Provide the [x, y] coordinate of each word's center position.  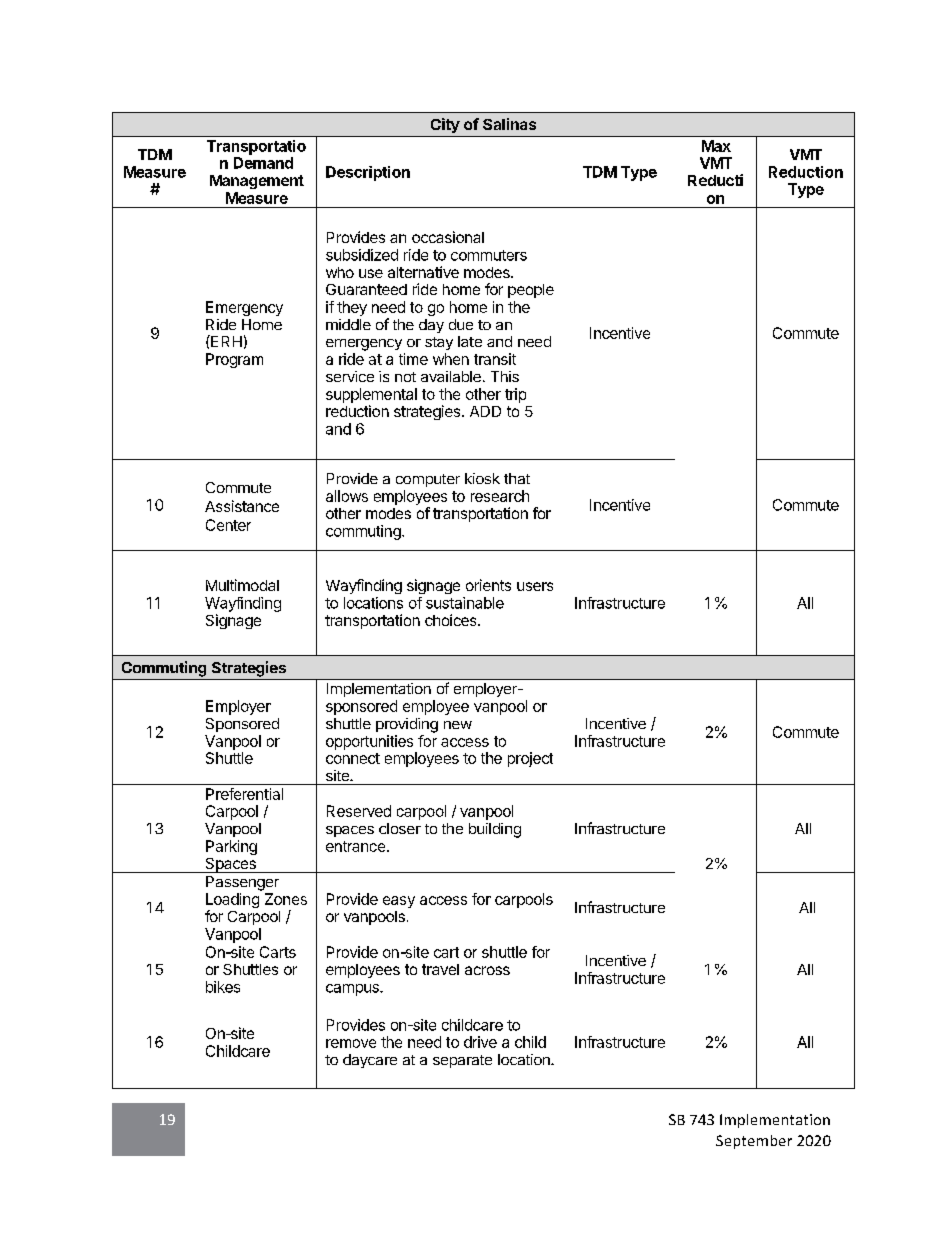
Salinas [509, 124]
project [530, 759]
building [495, 830]
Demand [263, 163]
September [754, 1142]
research [500, 496]
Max [716, 146]
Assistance [242, 506]
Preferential [244, 794]
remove [351, 1043]
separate [462, 1061]
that [517, 478]
